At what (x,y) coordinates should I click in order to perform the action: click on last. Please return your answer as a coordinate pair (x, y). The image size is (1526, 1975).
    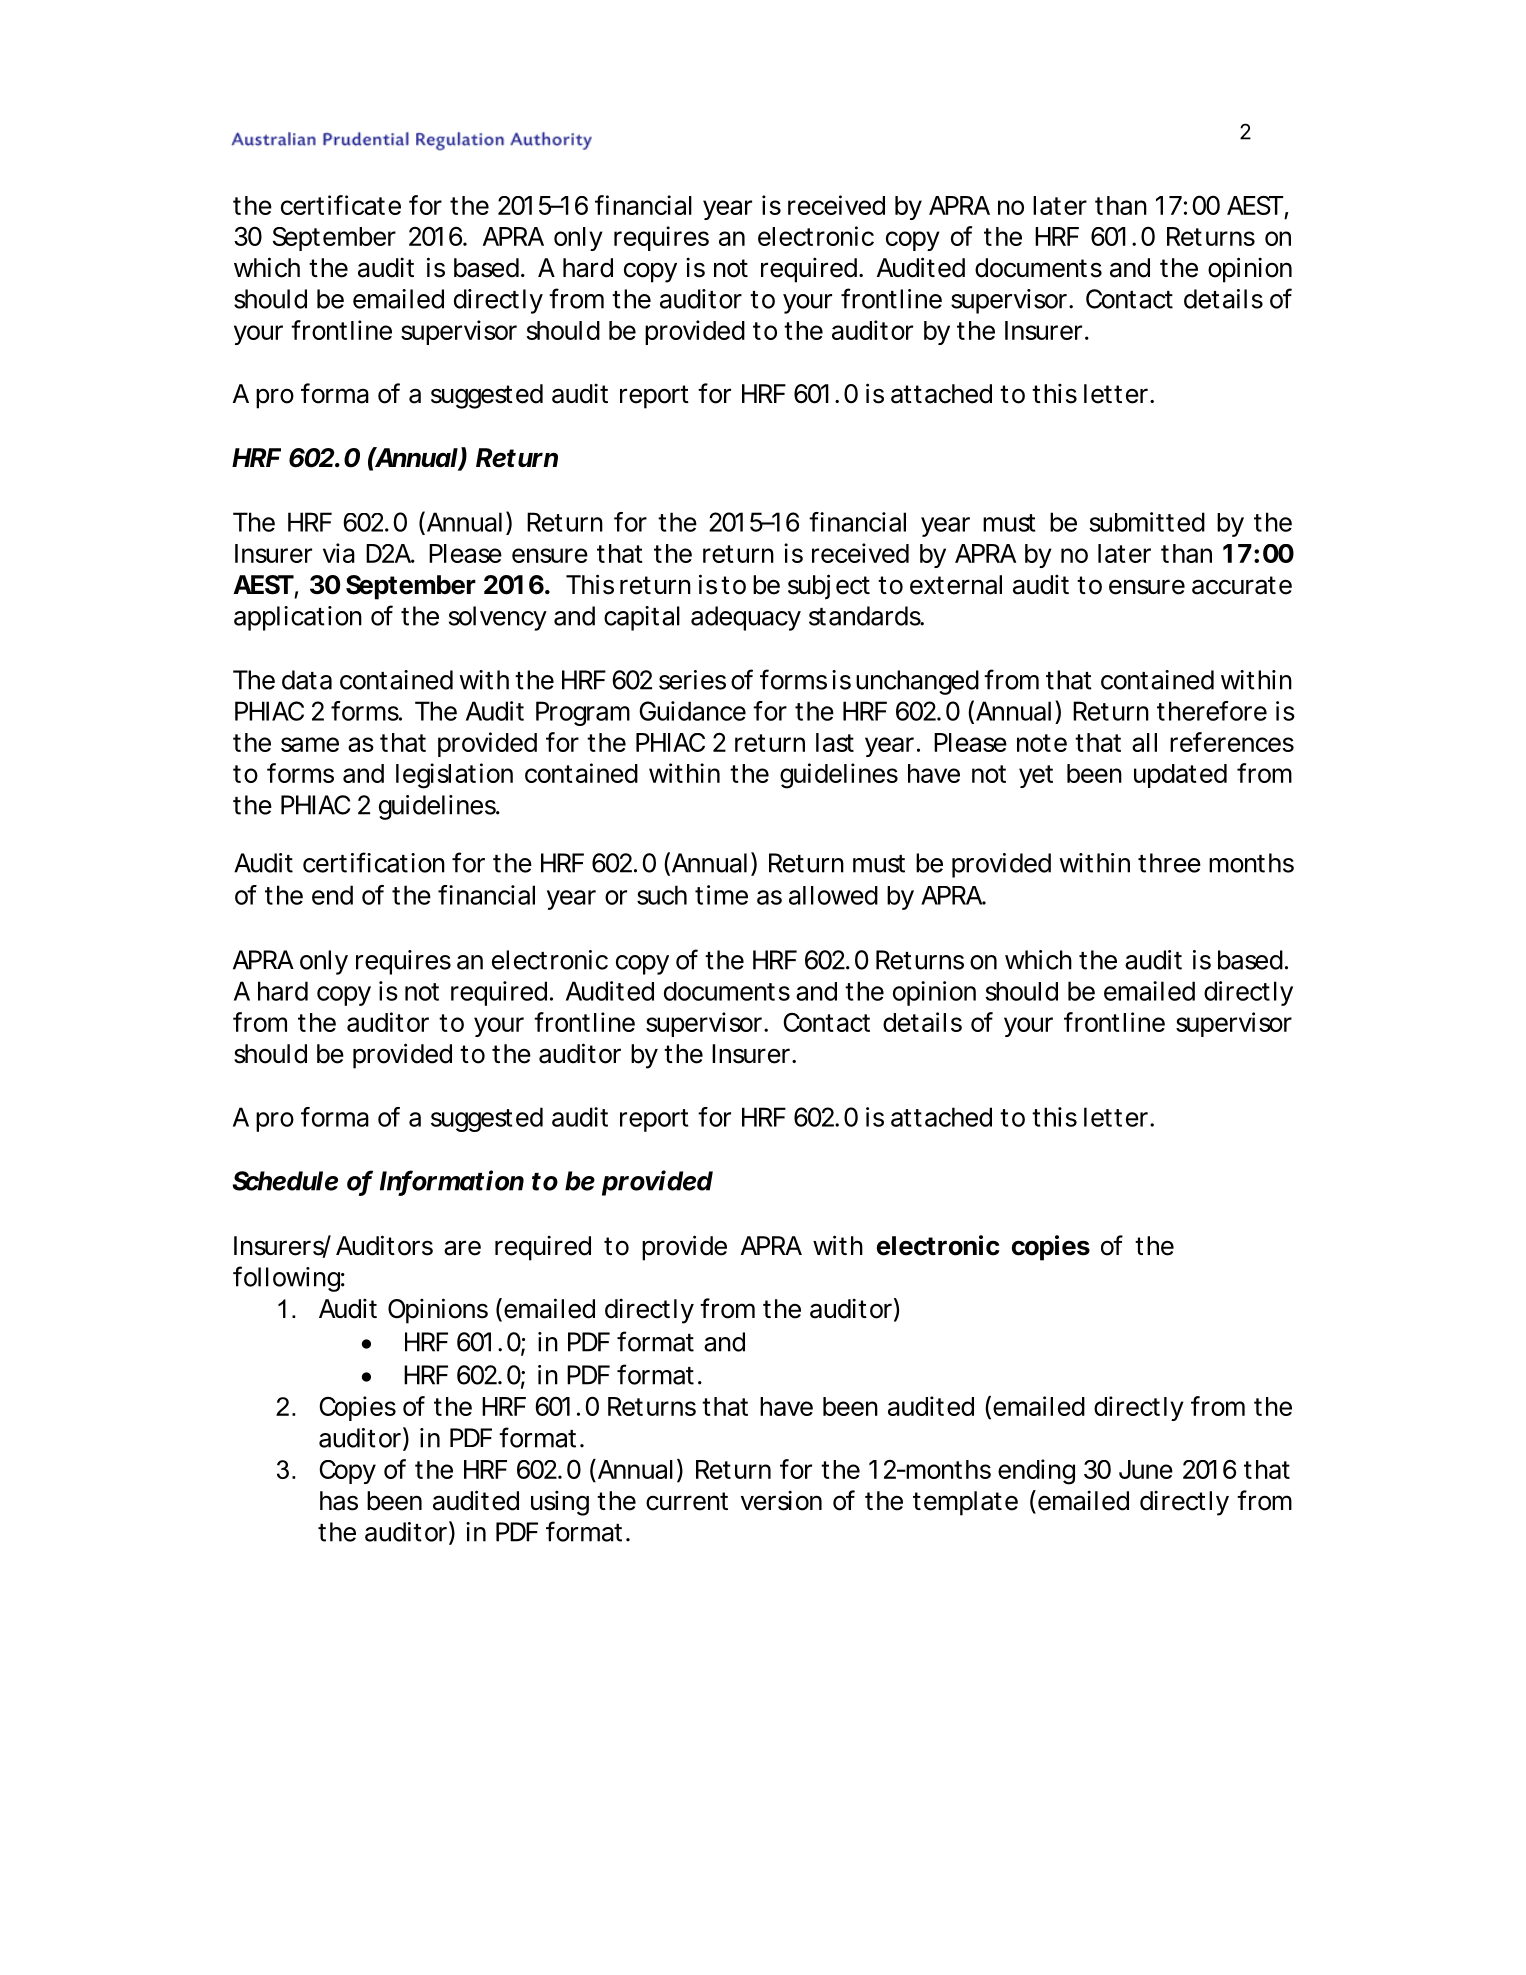
    Looking at the image, I should click on (835, 742).
